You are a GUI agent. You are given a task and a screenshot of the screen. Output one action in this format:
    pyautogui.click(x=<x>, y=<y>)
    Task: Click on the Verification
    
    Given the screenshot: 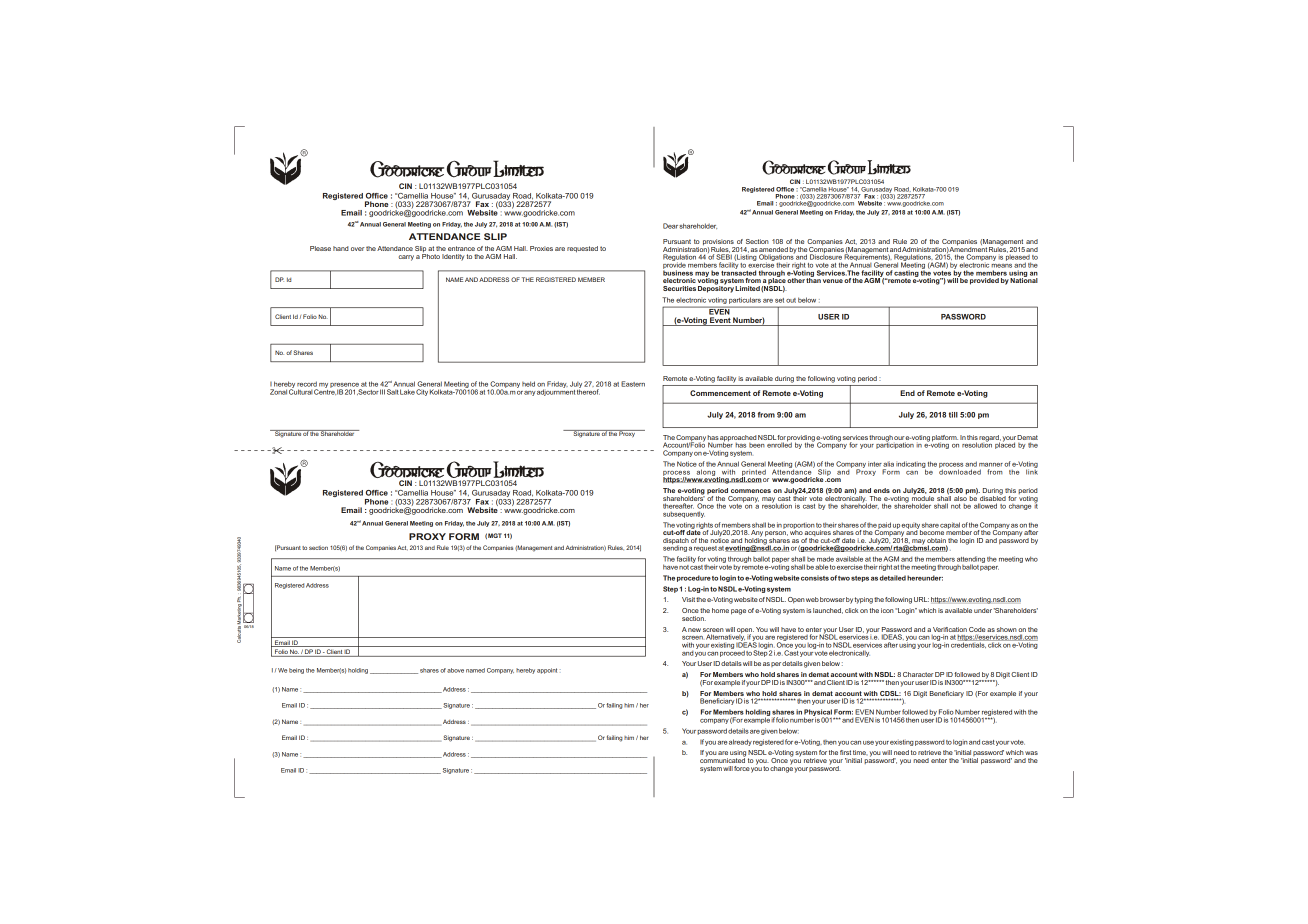 What is the action you would take?
    pyautogui.click(x=950, y=629)
